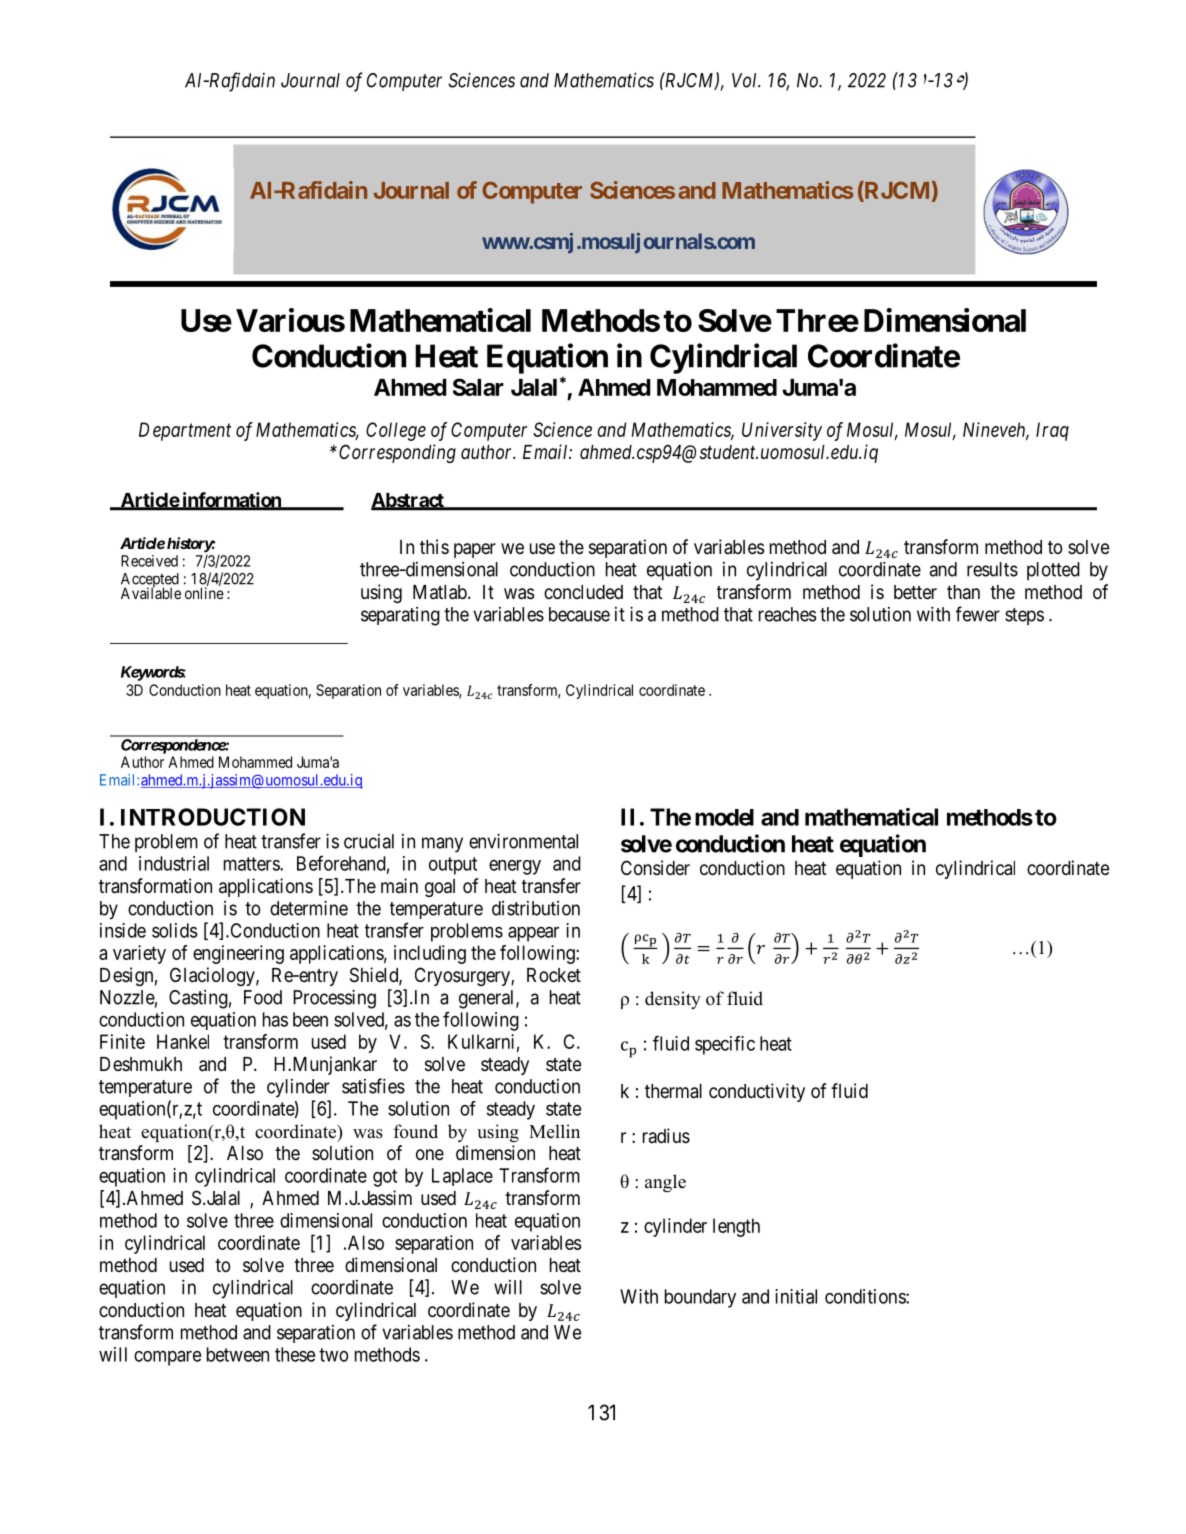 This image has width=1186, height=1534. What do you see at coordinates (478, 387) in the image?
I see `Salar` at bounding box center [478, 387].
